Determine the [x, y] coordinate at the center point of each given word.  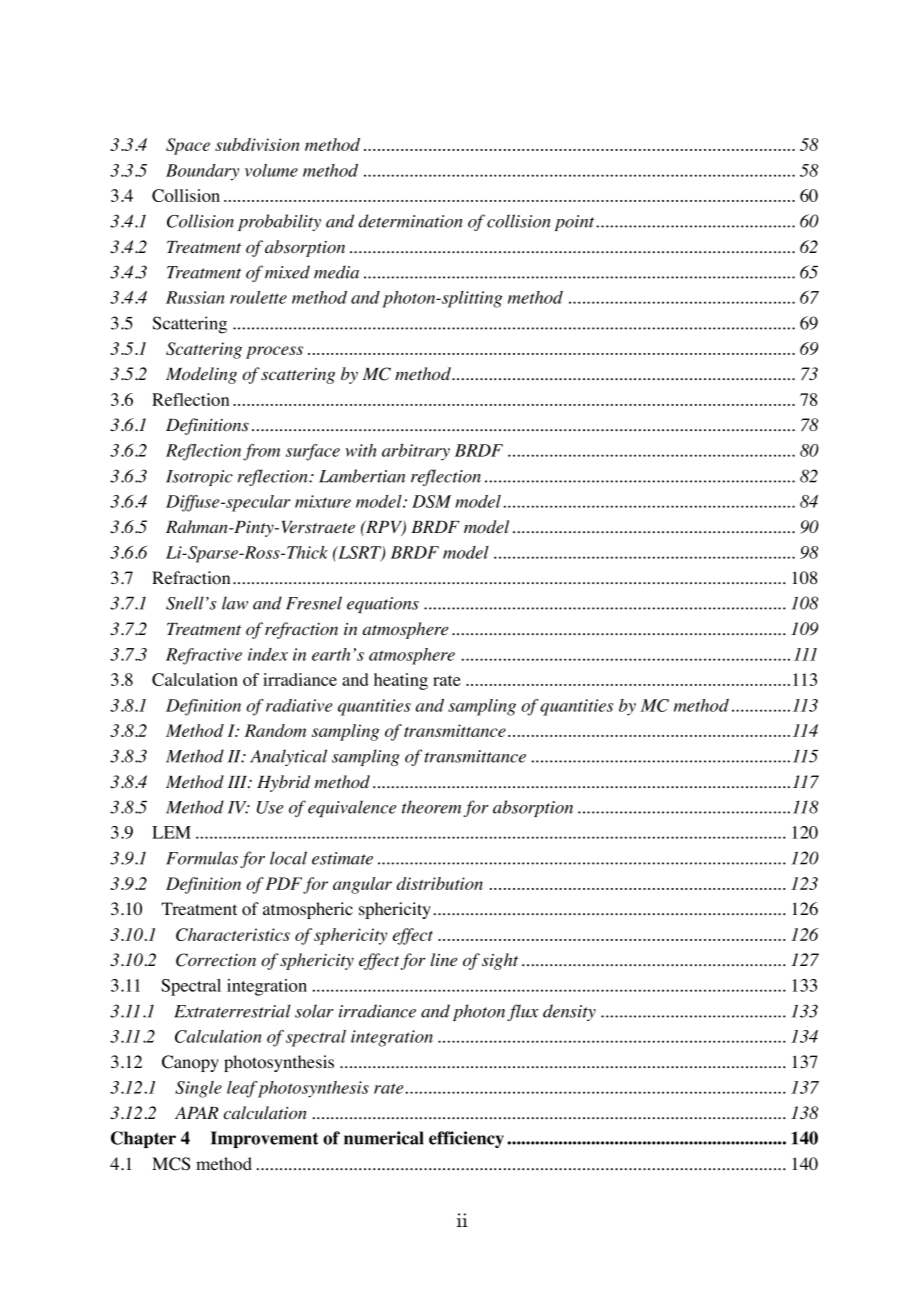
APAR [196, 1112]
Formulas [202, 858]
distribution [439, 883]
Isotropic [199, 478]
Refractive [204, 656]
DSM [431, 501]
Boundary [202, 172]
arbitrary [416, 452]
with [361, 450]
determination [410, 221]
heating [401, 681]
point [576, 223]
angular [362, 885]
